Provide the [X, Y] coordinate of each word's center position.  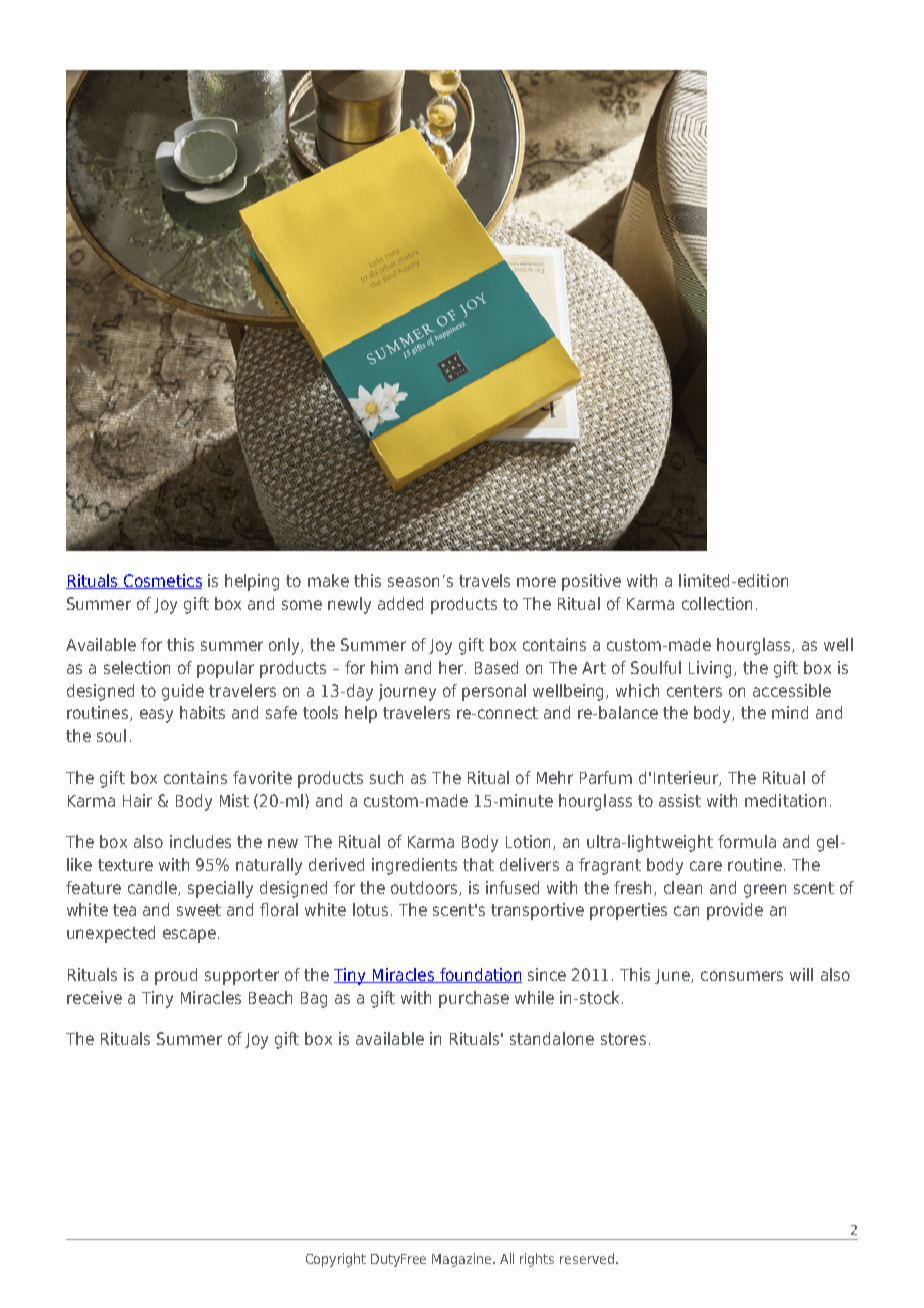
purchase [474, 999]
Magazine [463, 1260]
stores [623, 1039]
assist [680, 800]
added [400, 603]
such [386, 777]
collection [717, 603]
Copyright [336, 1260]
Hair [137, 800]
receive [94, 997]
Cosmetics [162, 581]
